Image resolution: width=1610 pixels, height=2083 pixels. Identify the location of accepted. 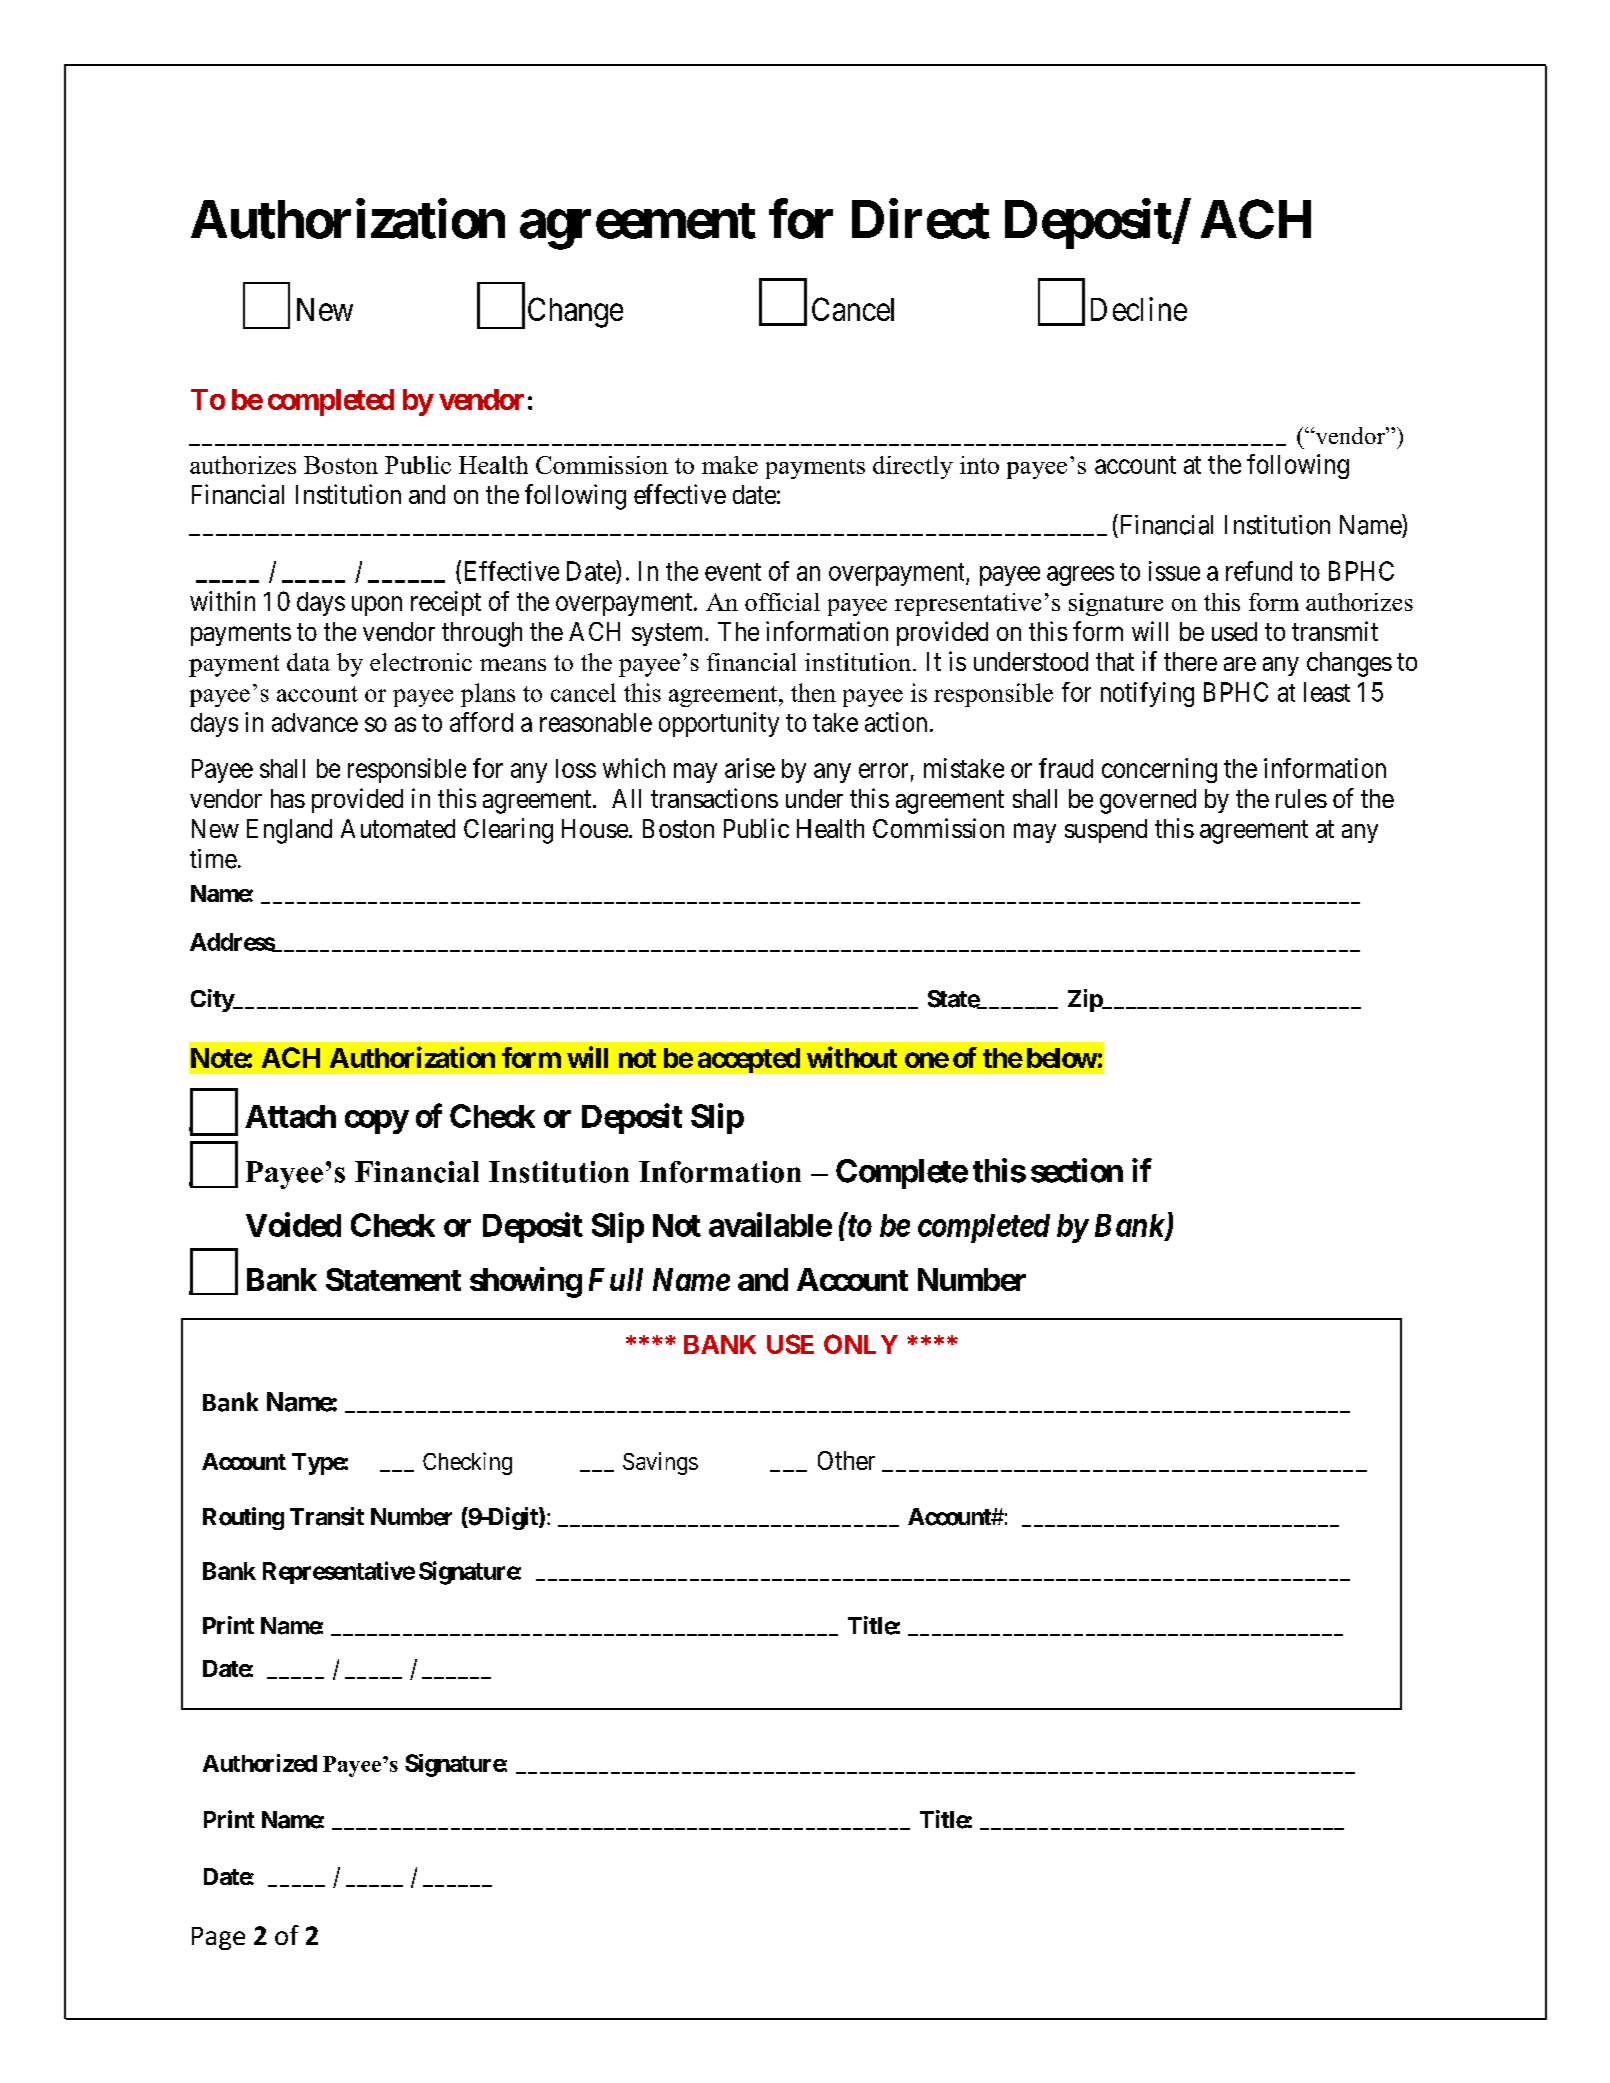
(749, 1060).
